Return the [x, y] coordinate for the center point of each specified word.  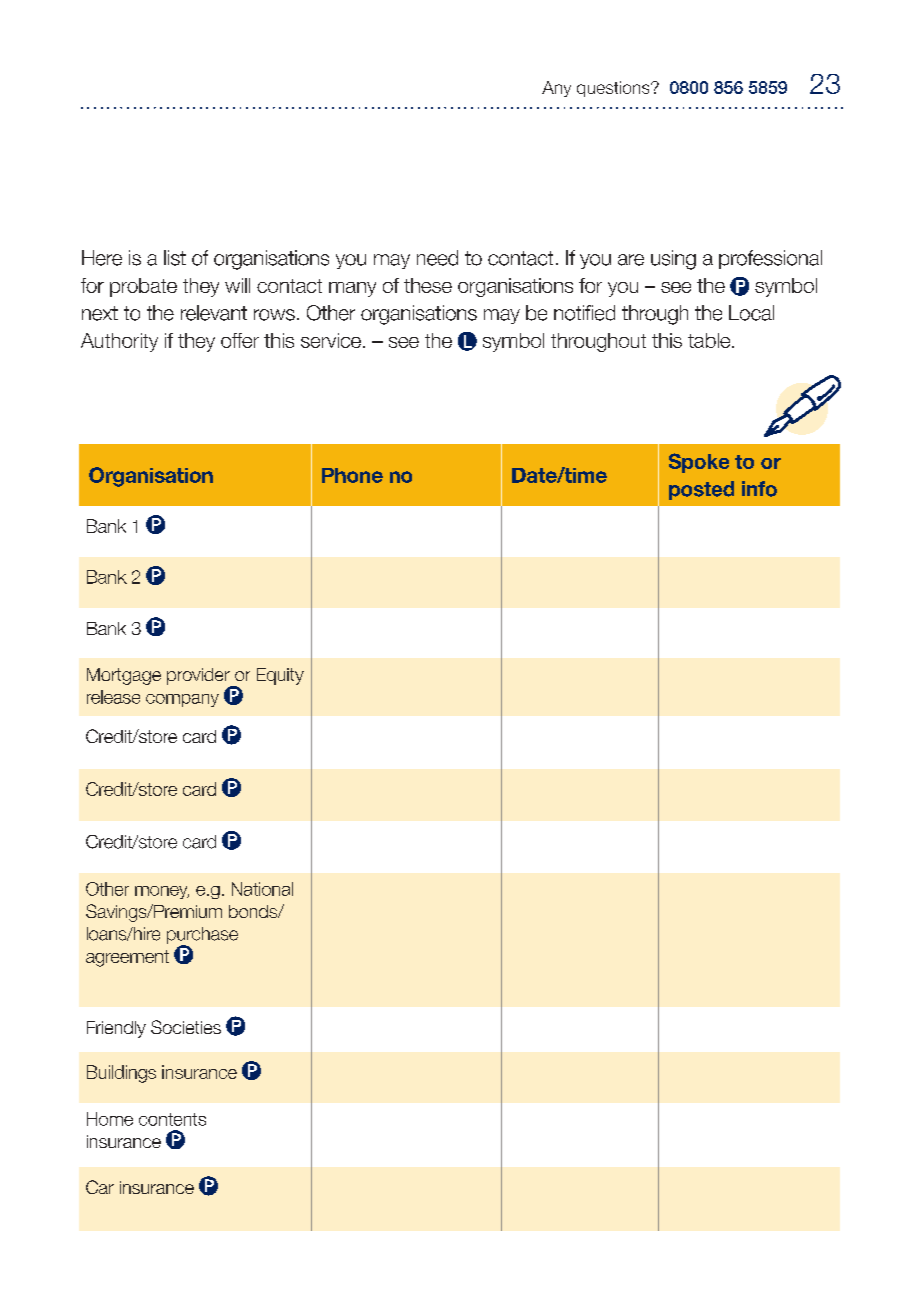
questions [614, 89]
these [428, 285]
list [175, 258]
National [262, 889]
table [710, 340]
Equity [280, 676]
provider [199, 677]
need [437, 258]
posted [701, 490]
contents [172, 1119]
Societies [186, 1027]
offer [240, 340]
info [759, 489]
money [162, 892]
